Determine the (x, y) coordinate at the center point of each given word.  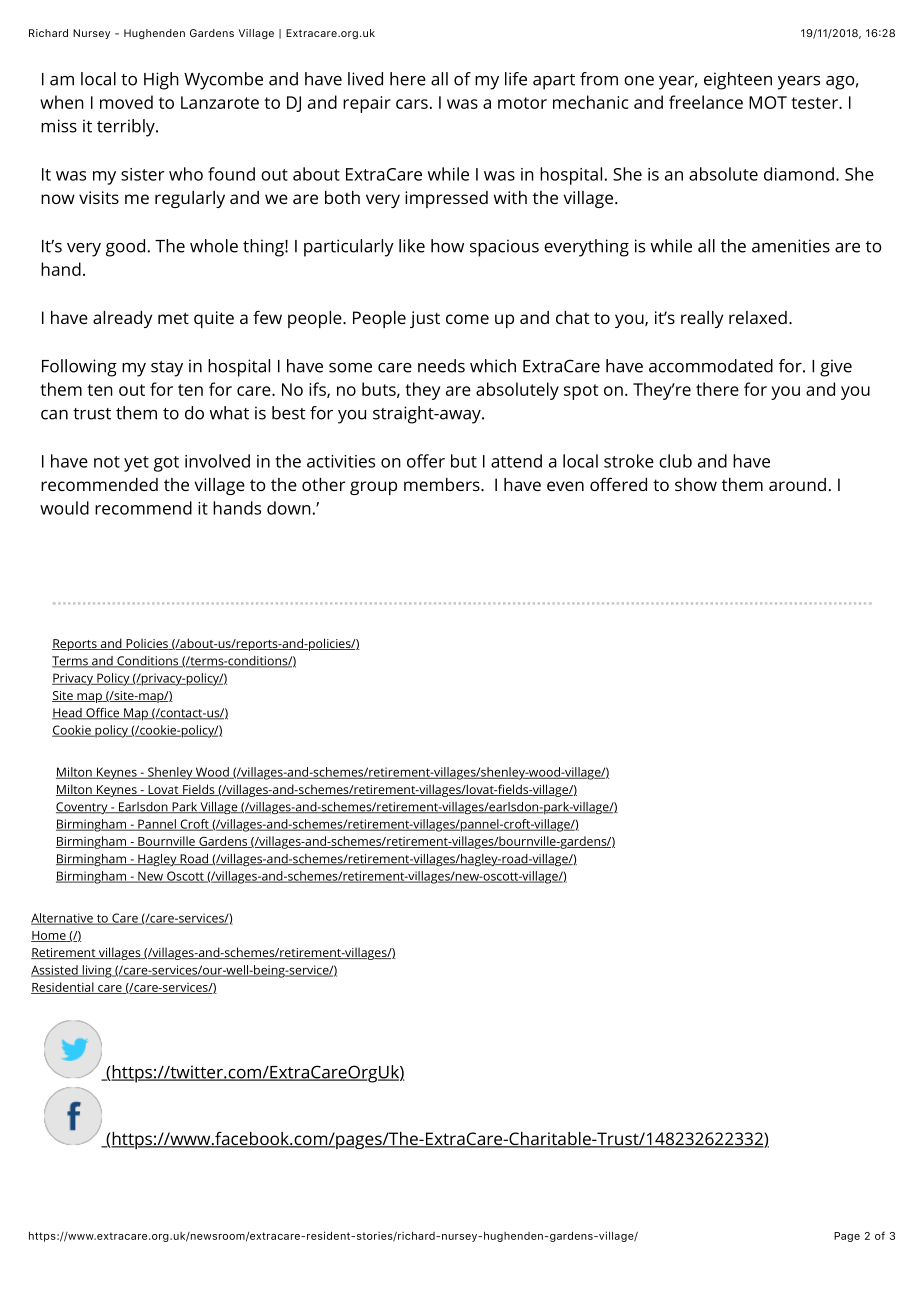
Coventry (83, 808)
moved (126, 102)
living (97, 971)
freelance (706, 102)
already (122, 319)
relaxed (758, 317)
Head (68, 714)
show (696, 484)
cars (412, 104)
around (797, 484)
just (425, 319)
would (64, 508)
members (443, 484)
